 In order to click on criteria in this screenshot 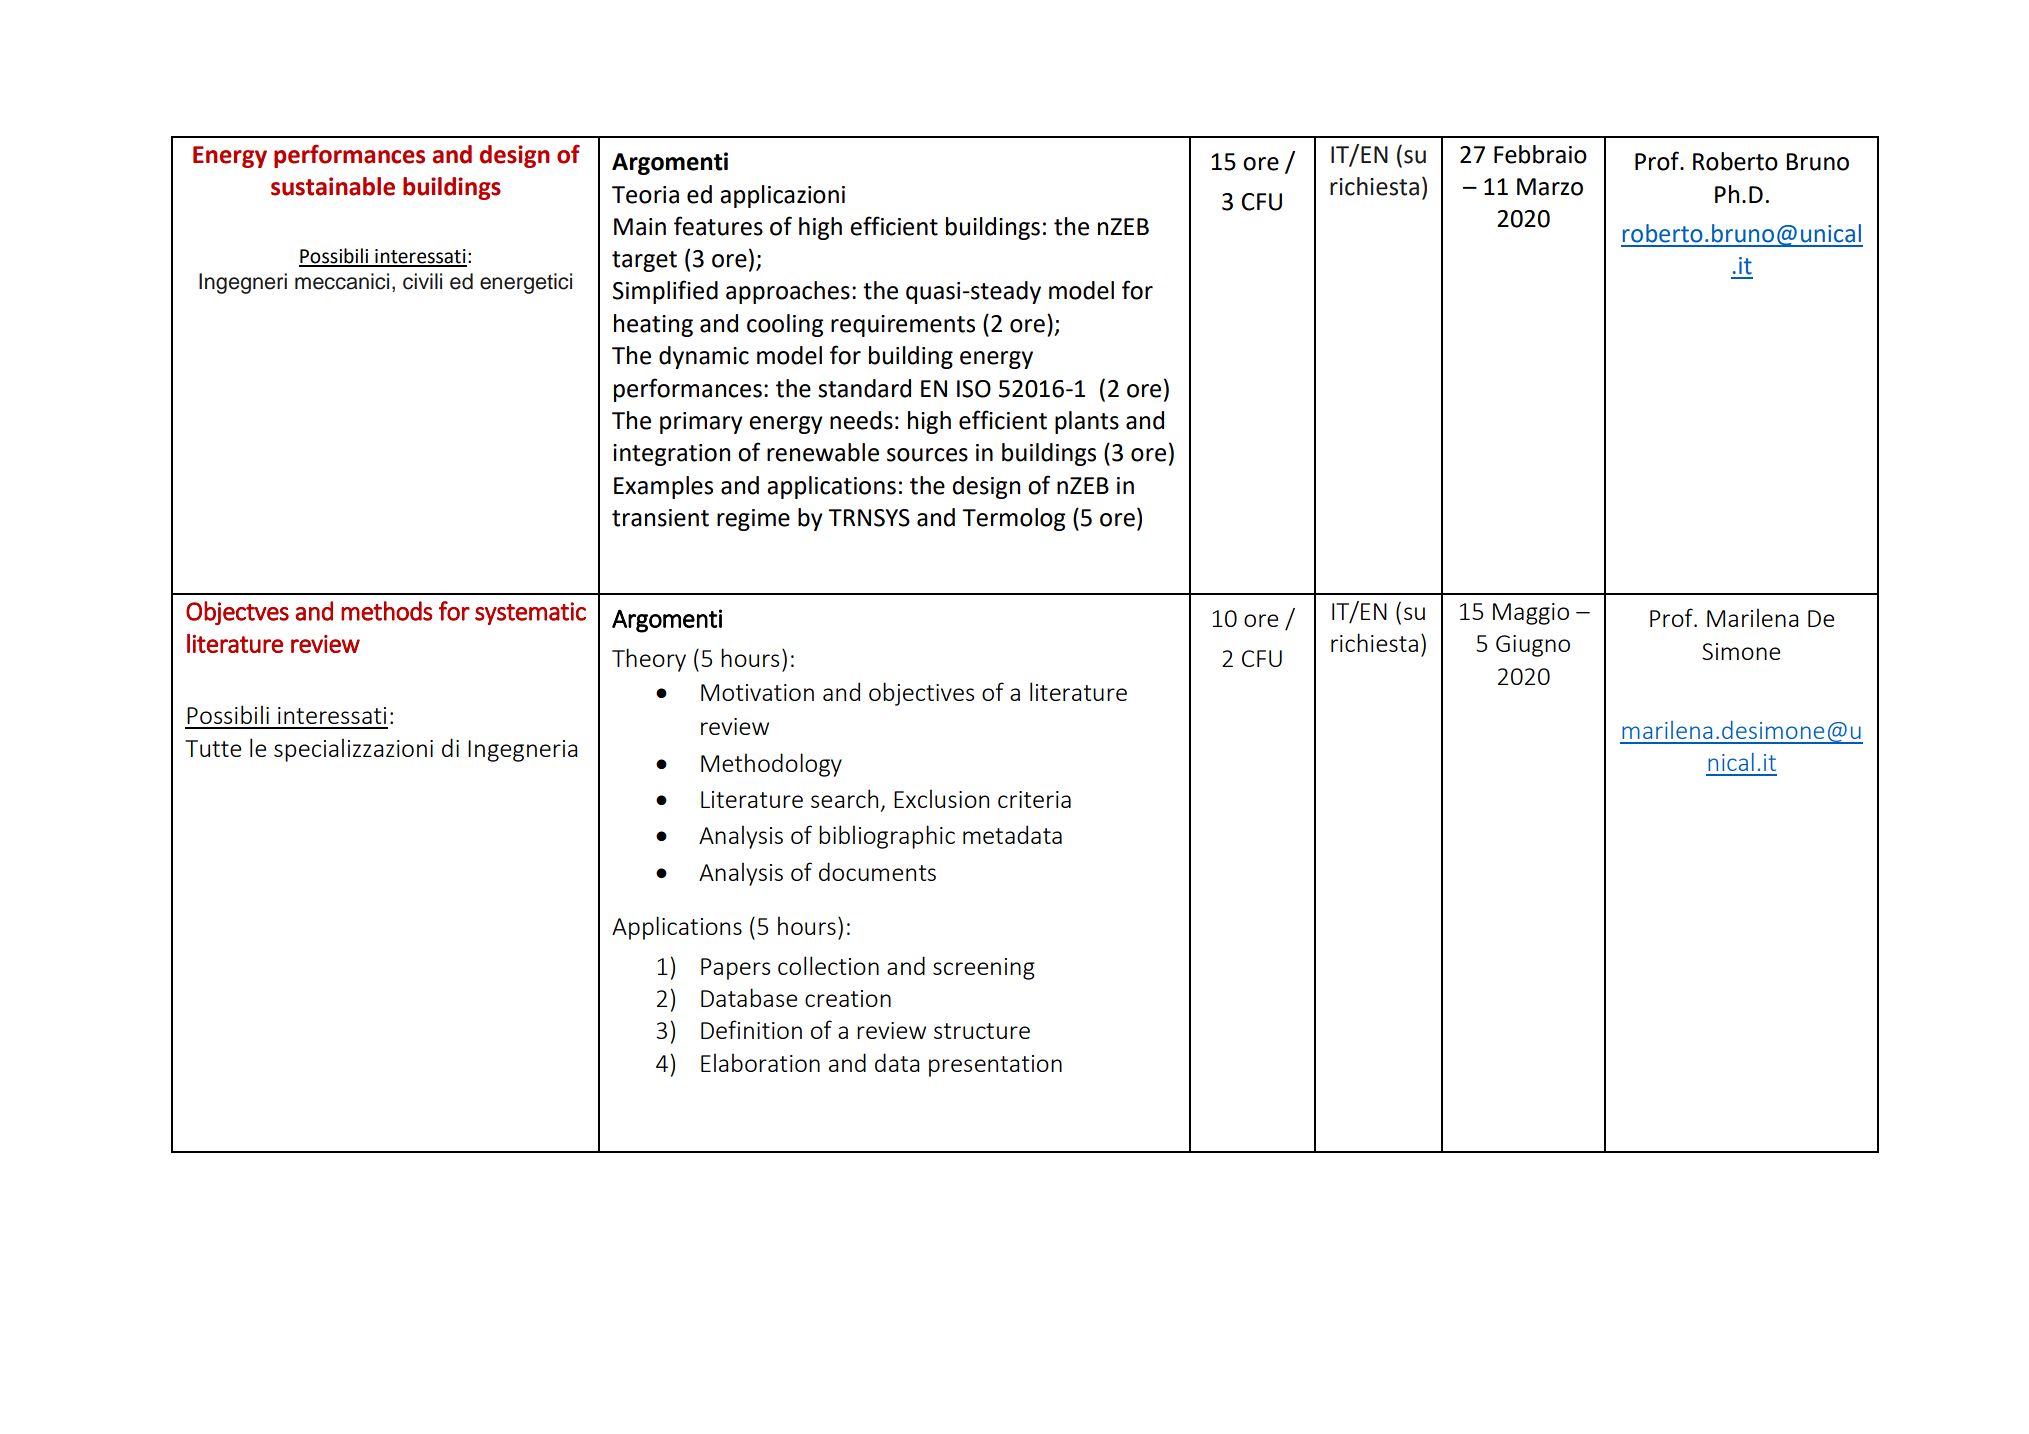, I will do `click(1034, 799)`.
